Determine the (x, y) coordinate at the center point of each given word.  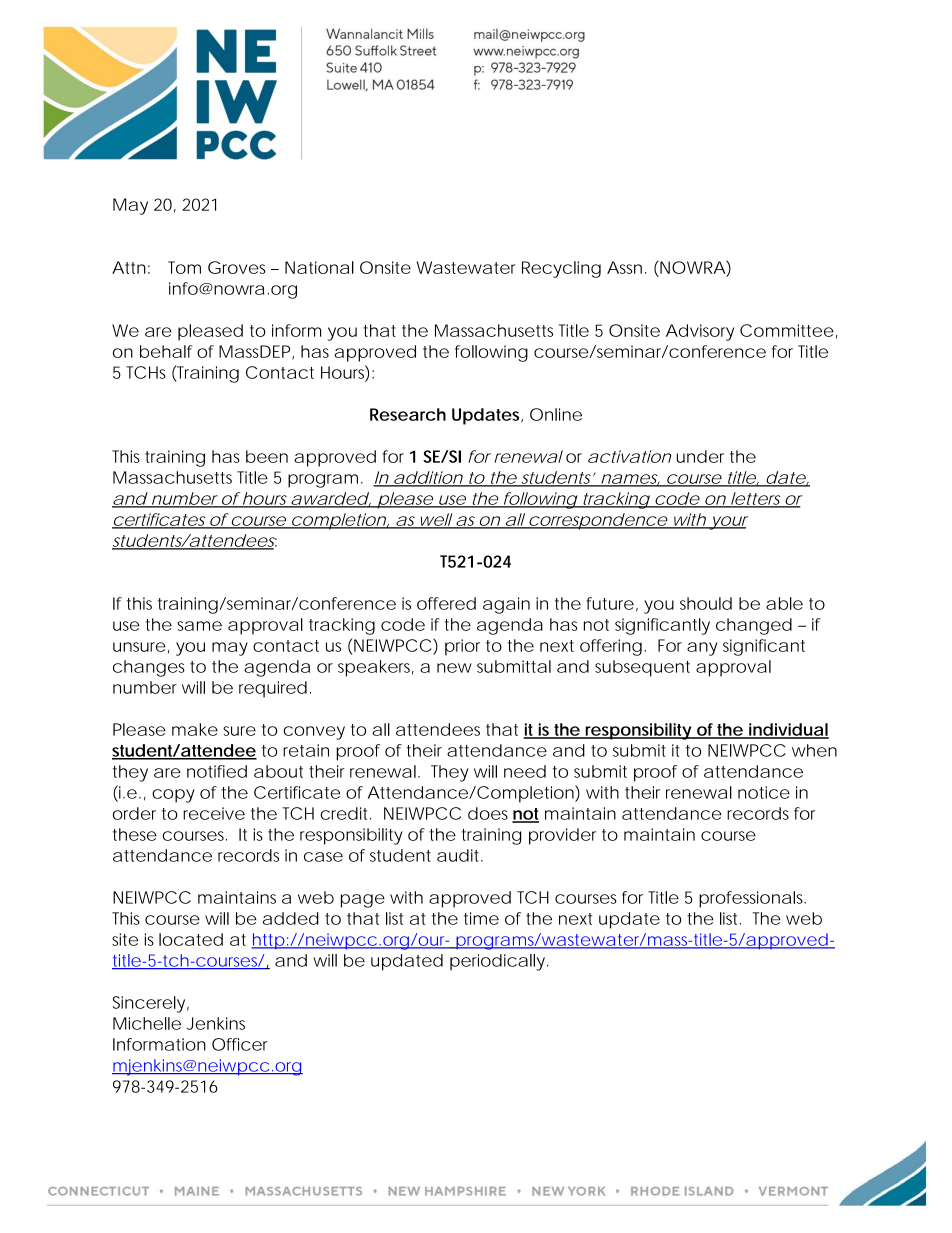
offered (446, 603)
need (525, 771)
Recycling (561, 269)
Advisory (700, 332)
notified (217, 771)
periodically (497, 962)
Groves (237, 267)
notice (764, 792)
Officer (240, 1044)
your (728, 523)
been (267, 456)
